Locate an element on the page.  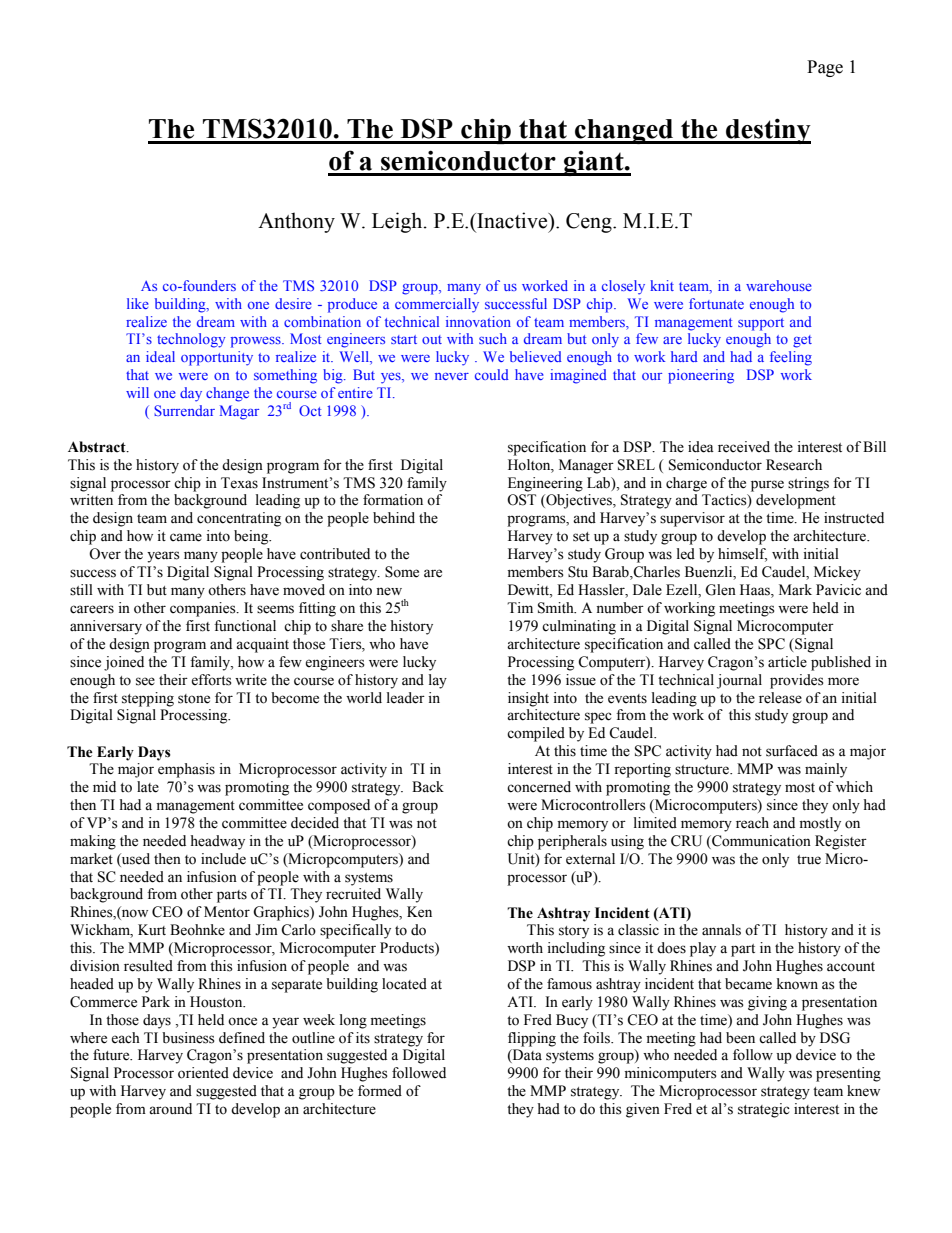
Anthony is located at coordinates (296, 222).
